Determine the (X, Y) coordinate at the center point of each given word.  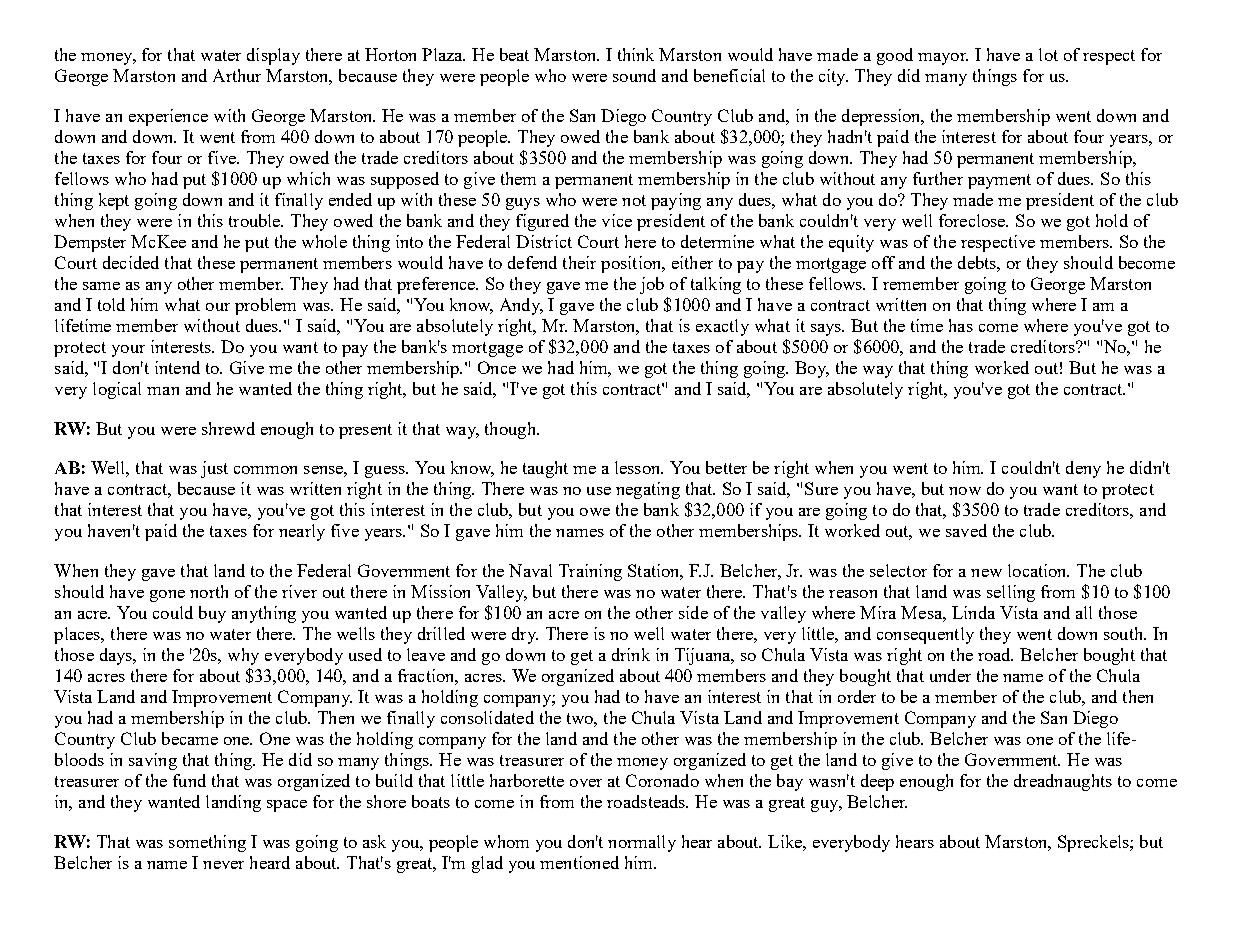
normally (642, 843)
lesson (639, 467)
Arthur (237, 75)
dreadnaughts (1063, 782)
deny (1083, 469)
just (214, 469)
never (223, 865)
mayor (943, 59)
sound (634, 75)
